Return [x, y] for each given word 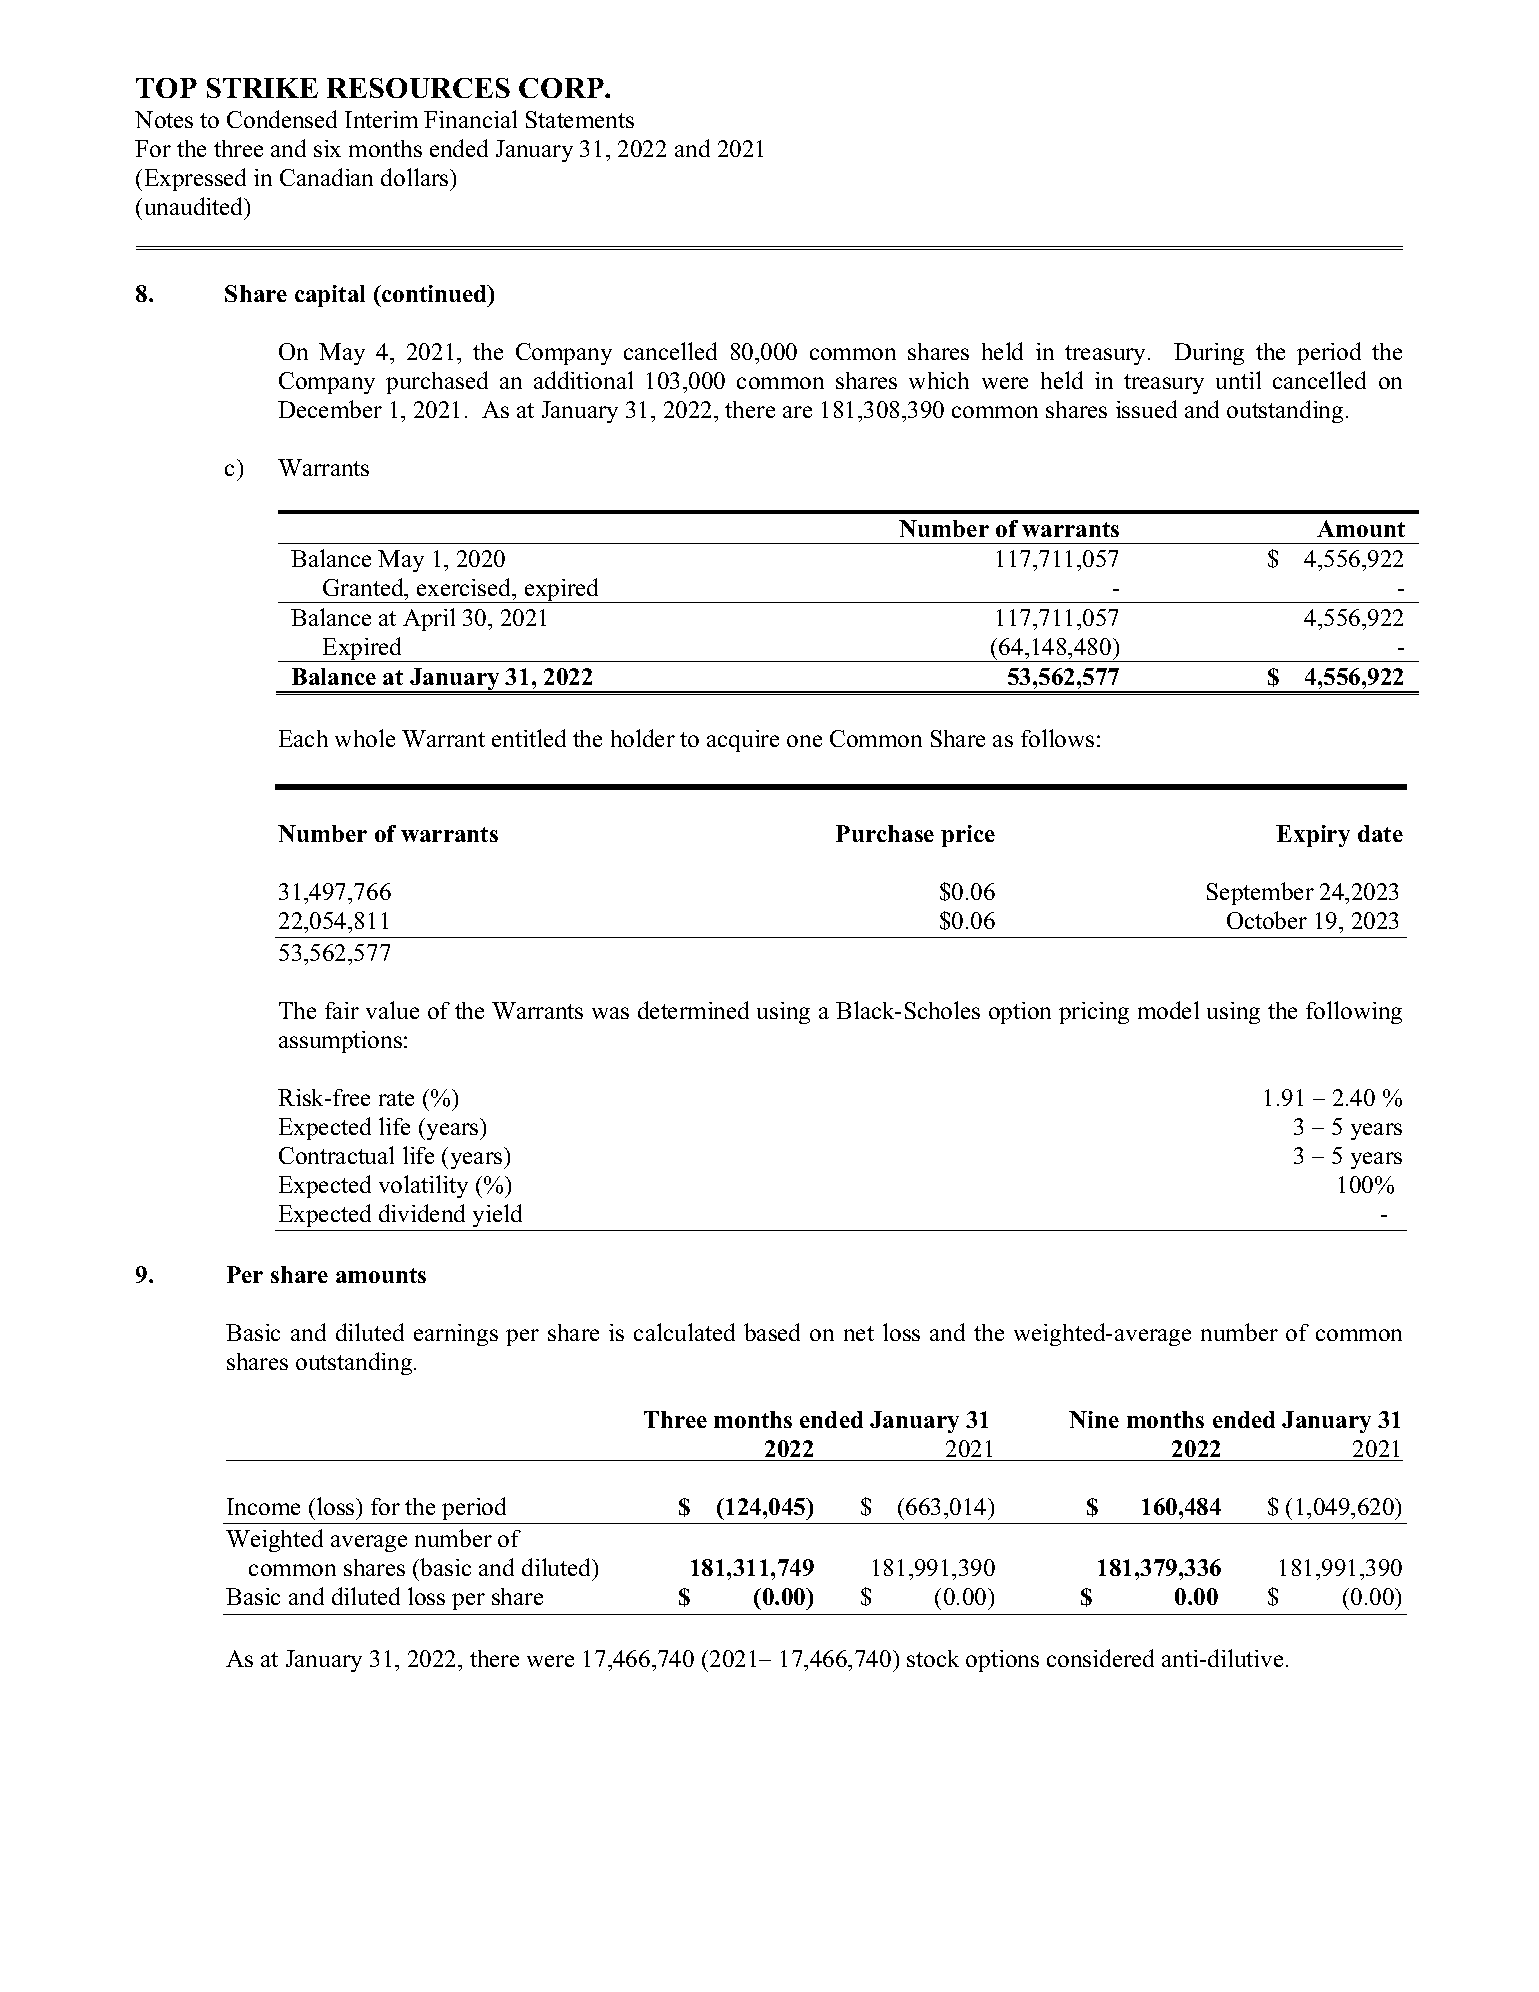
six [327, 148]
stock [933, 1658]
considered [1100, 1658]
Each [303, 738]
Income [263, 1506]
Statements [580, 119]
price [968, 836]
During [1209, 354]
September [1260, 893]
